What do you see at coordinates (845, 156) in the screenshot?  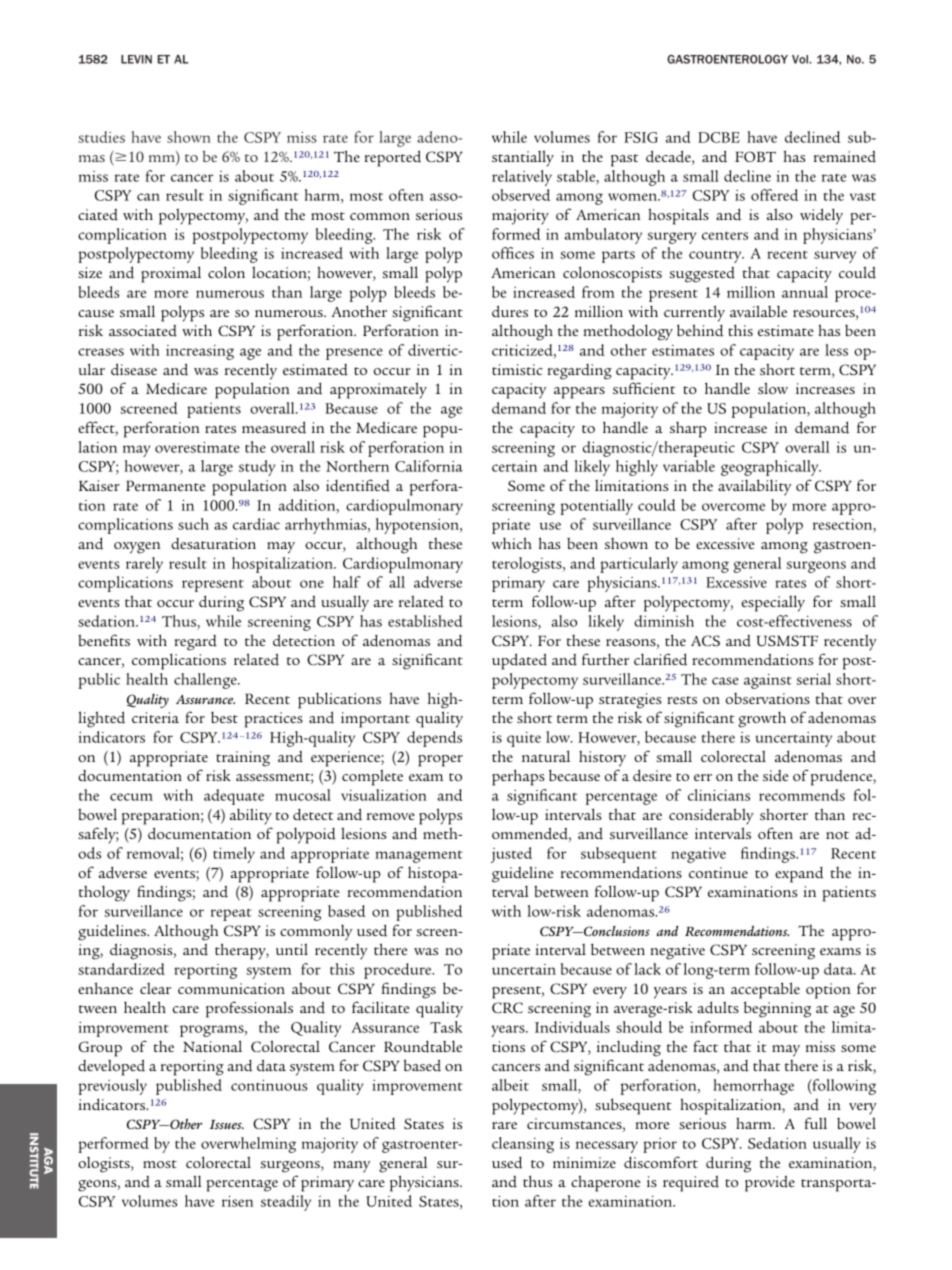 I see `remained` at bounding box center [845, 156].
